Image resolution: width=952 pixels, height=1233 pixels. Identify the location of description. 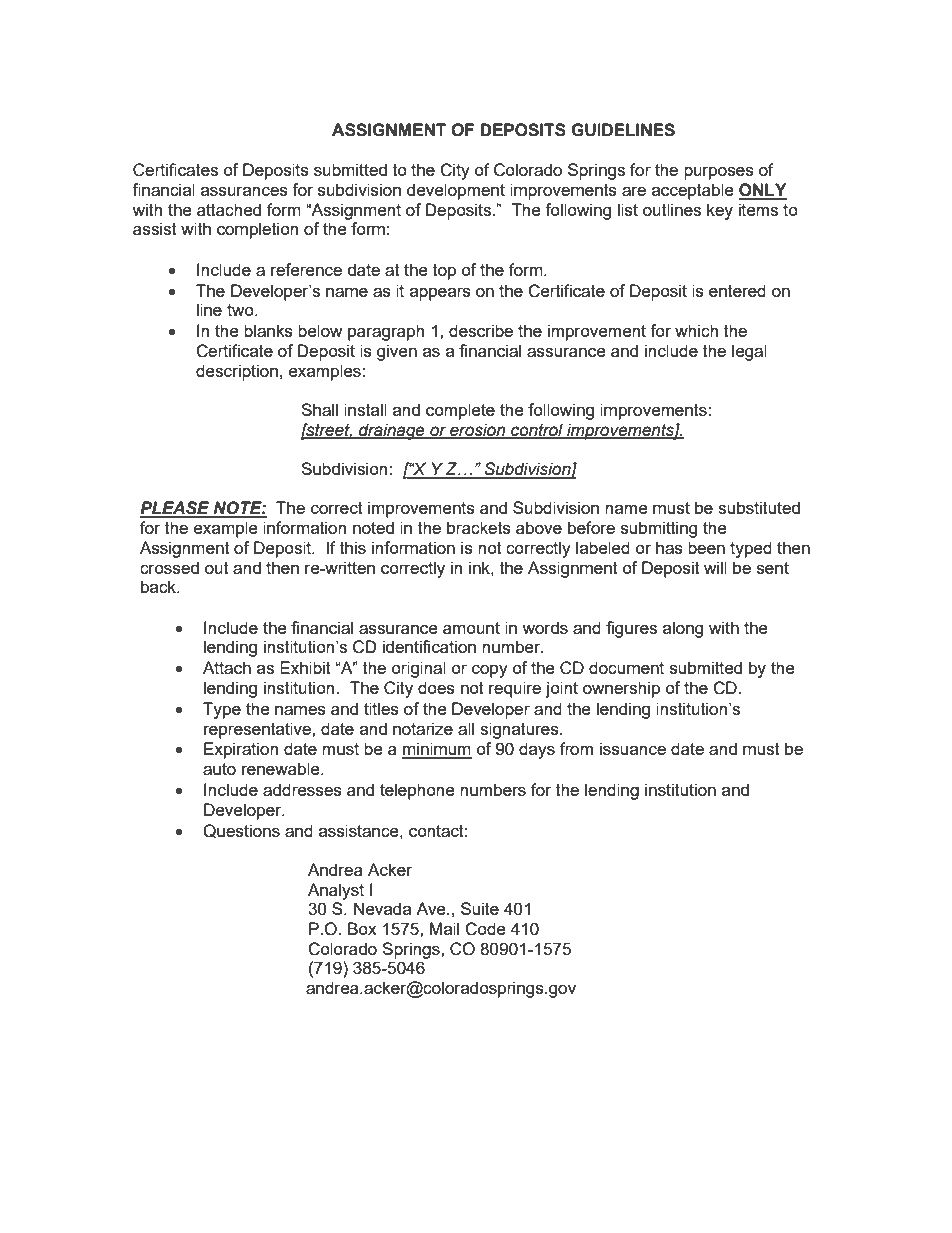
(237, 372).
